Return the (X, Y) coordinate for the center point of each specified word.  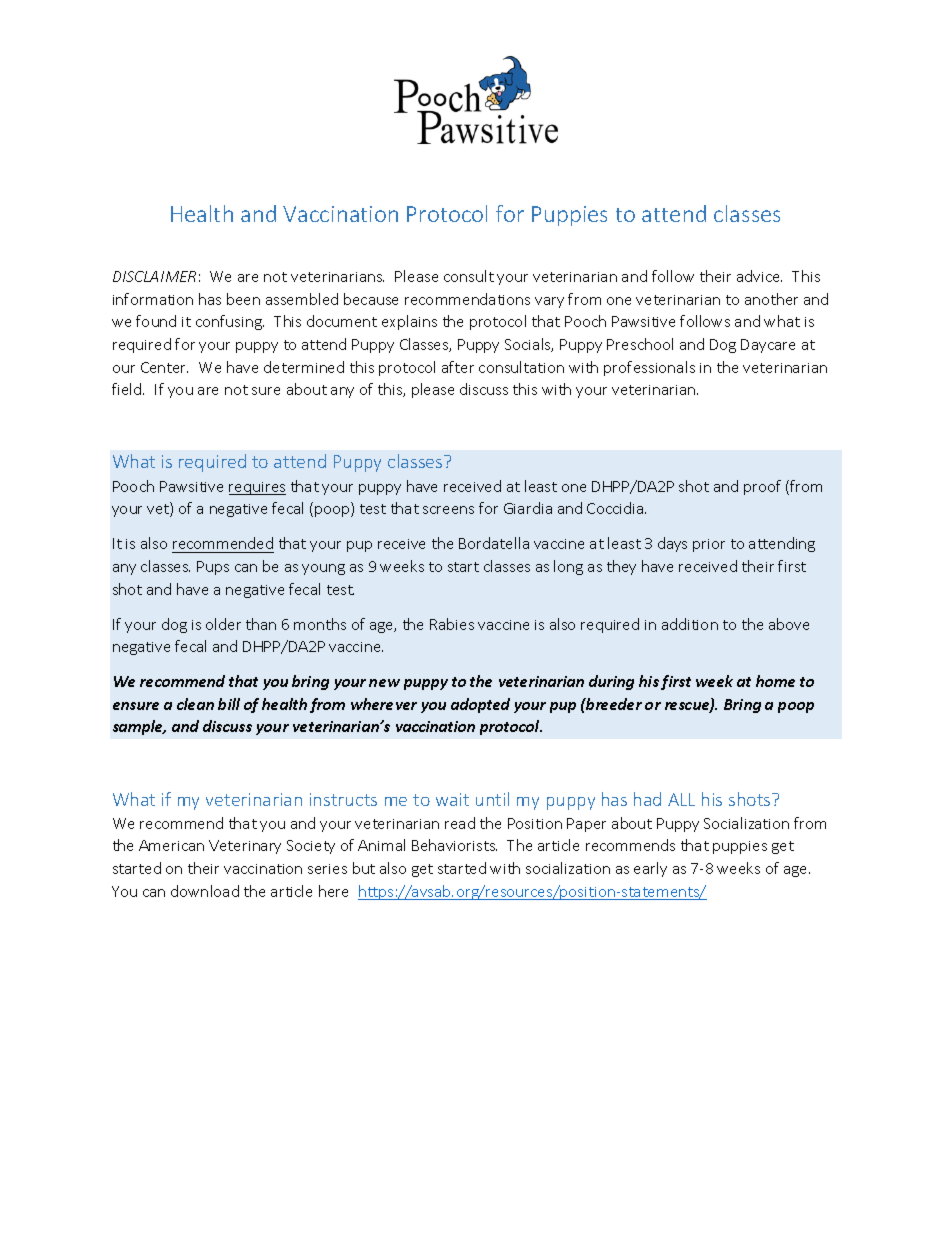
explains (409, 322)
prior (709, 545)
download (205, 891)
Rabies (452, 624)
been (243, 299)
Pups (213, 568)
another (771, 299)
